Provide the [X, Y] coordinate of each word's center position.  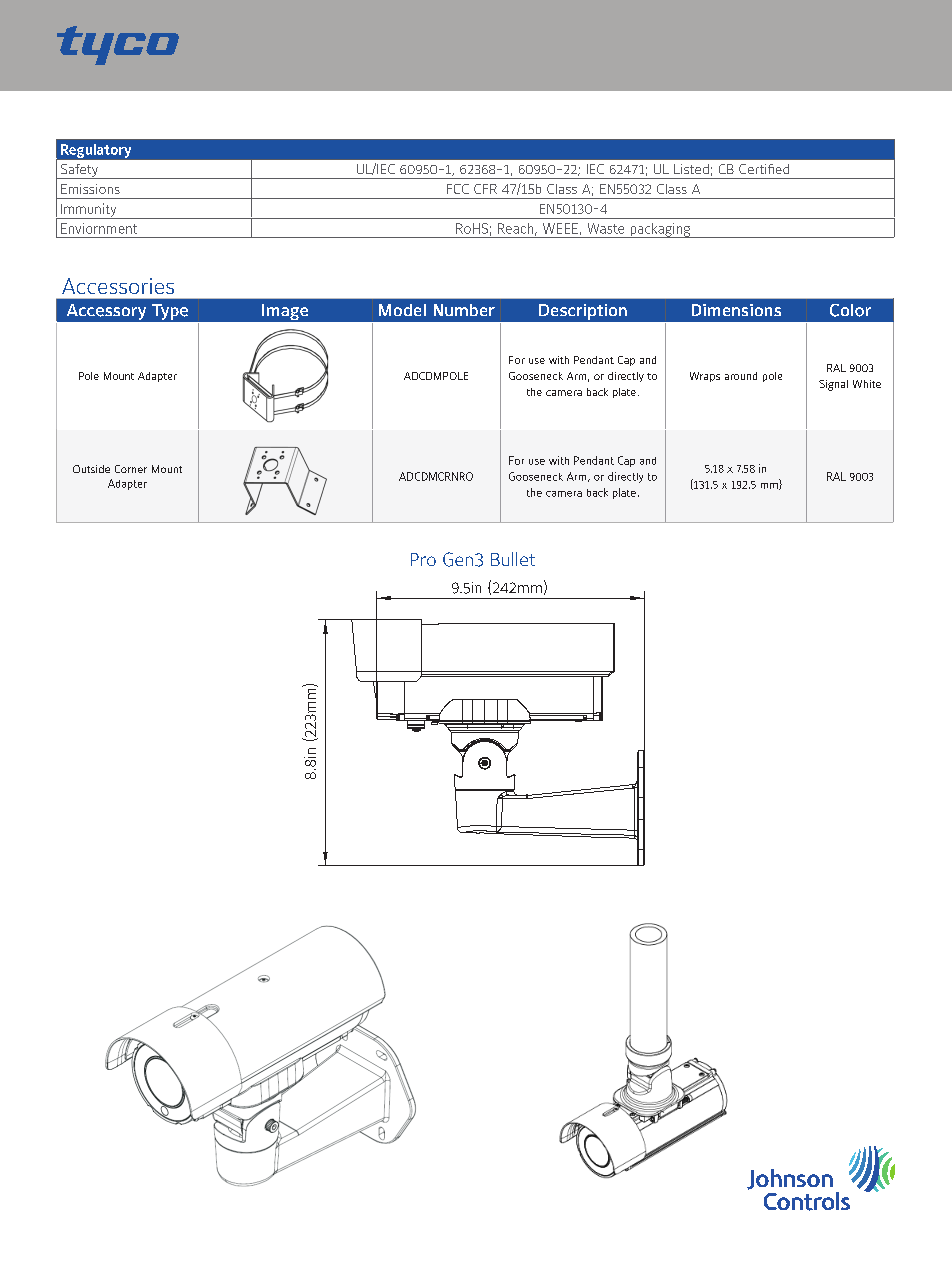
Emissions [90, 189]
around [741, 376]
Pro [423, 559]
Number [464, 310]
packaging [660, 230]
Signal [833, 385]
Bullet [513, 559]
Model [402, 310]
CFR [485, 189]
